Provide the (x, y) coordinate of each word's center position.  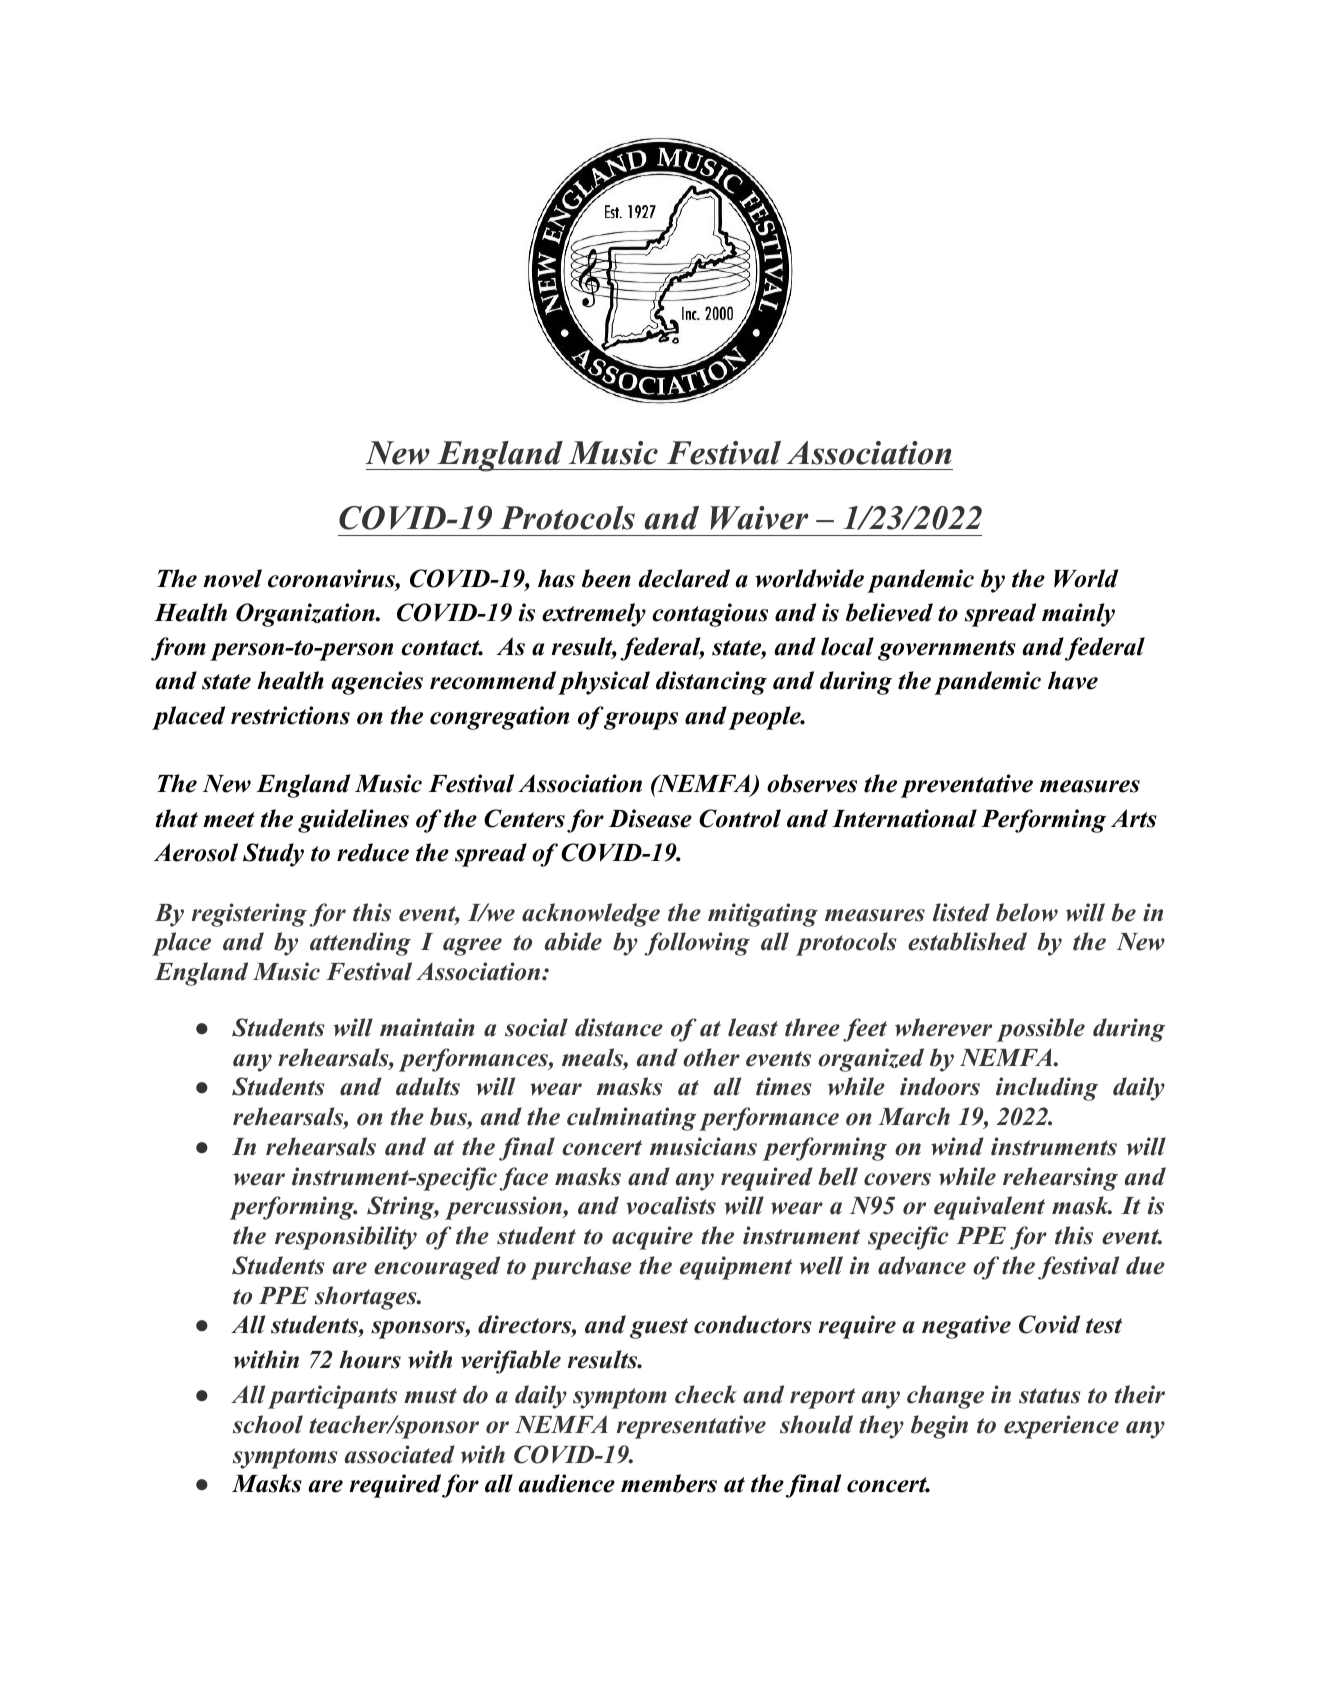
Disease (650, 818)
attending (360, 944)
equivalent (989, 1208)
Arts (1134, 818)
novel (232, 578)
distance (619, 1027)
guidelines (353, 821)
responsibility (346, 1238)
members (669, 1483)
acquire (652, 1238)
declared (684, 578)
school (268, 1424)
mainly (1078, 615)
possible (1041, 1030)
